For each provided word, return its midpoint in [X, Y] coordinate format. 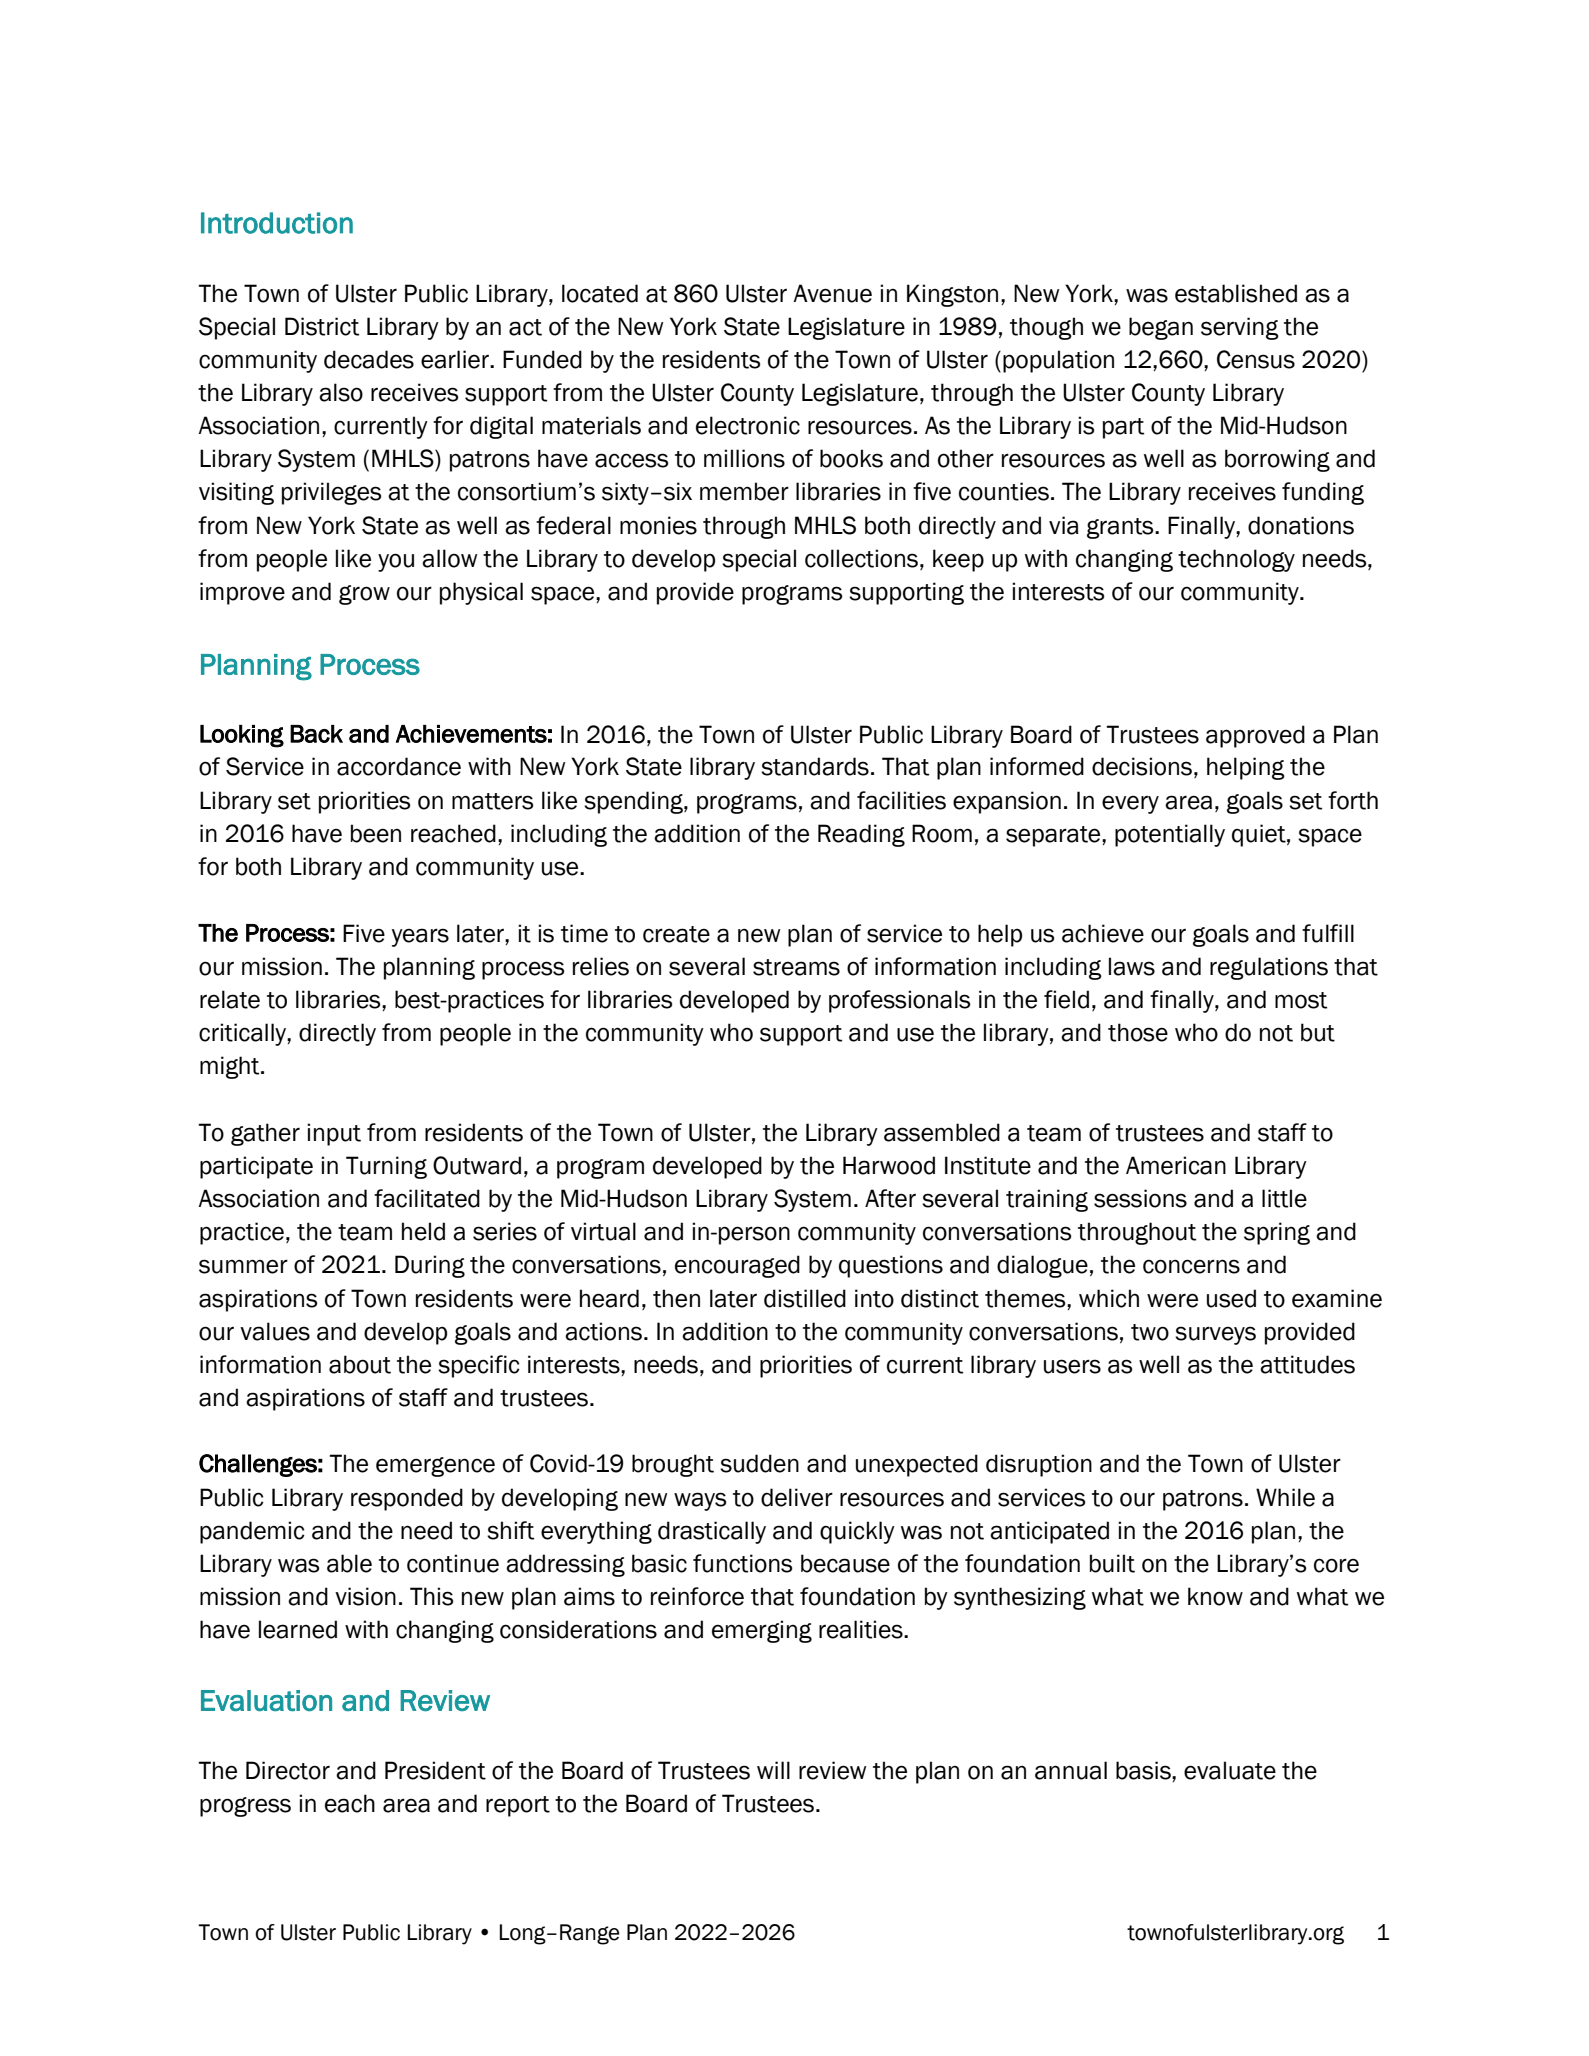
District [322, 326]
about [360, 1364]
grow [364, 595]
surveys [1215, 1335]
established [1236, 293]
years [420, 937]
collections [863, 558]
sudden [759, 1463]
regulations [1269, 968]
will [773, 1770]
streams [796, 967]
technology [1236, 560]
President [435, 1770]
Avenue [832, 293]
